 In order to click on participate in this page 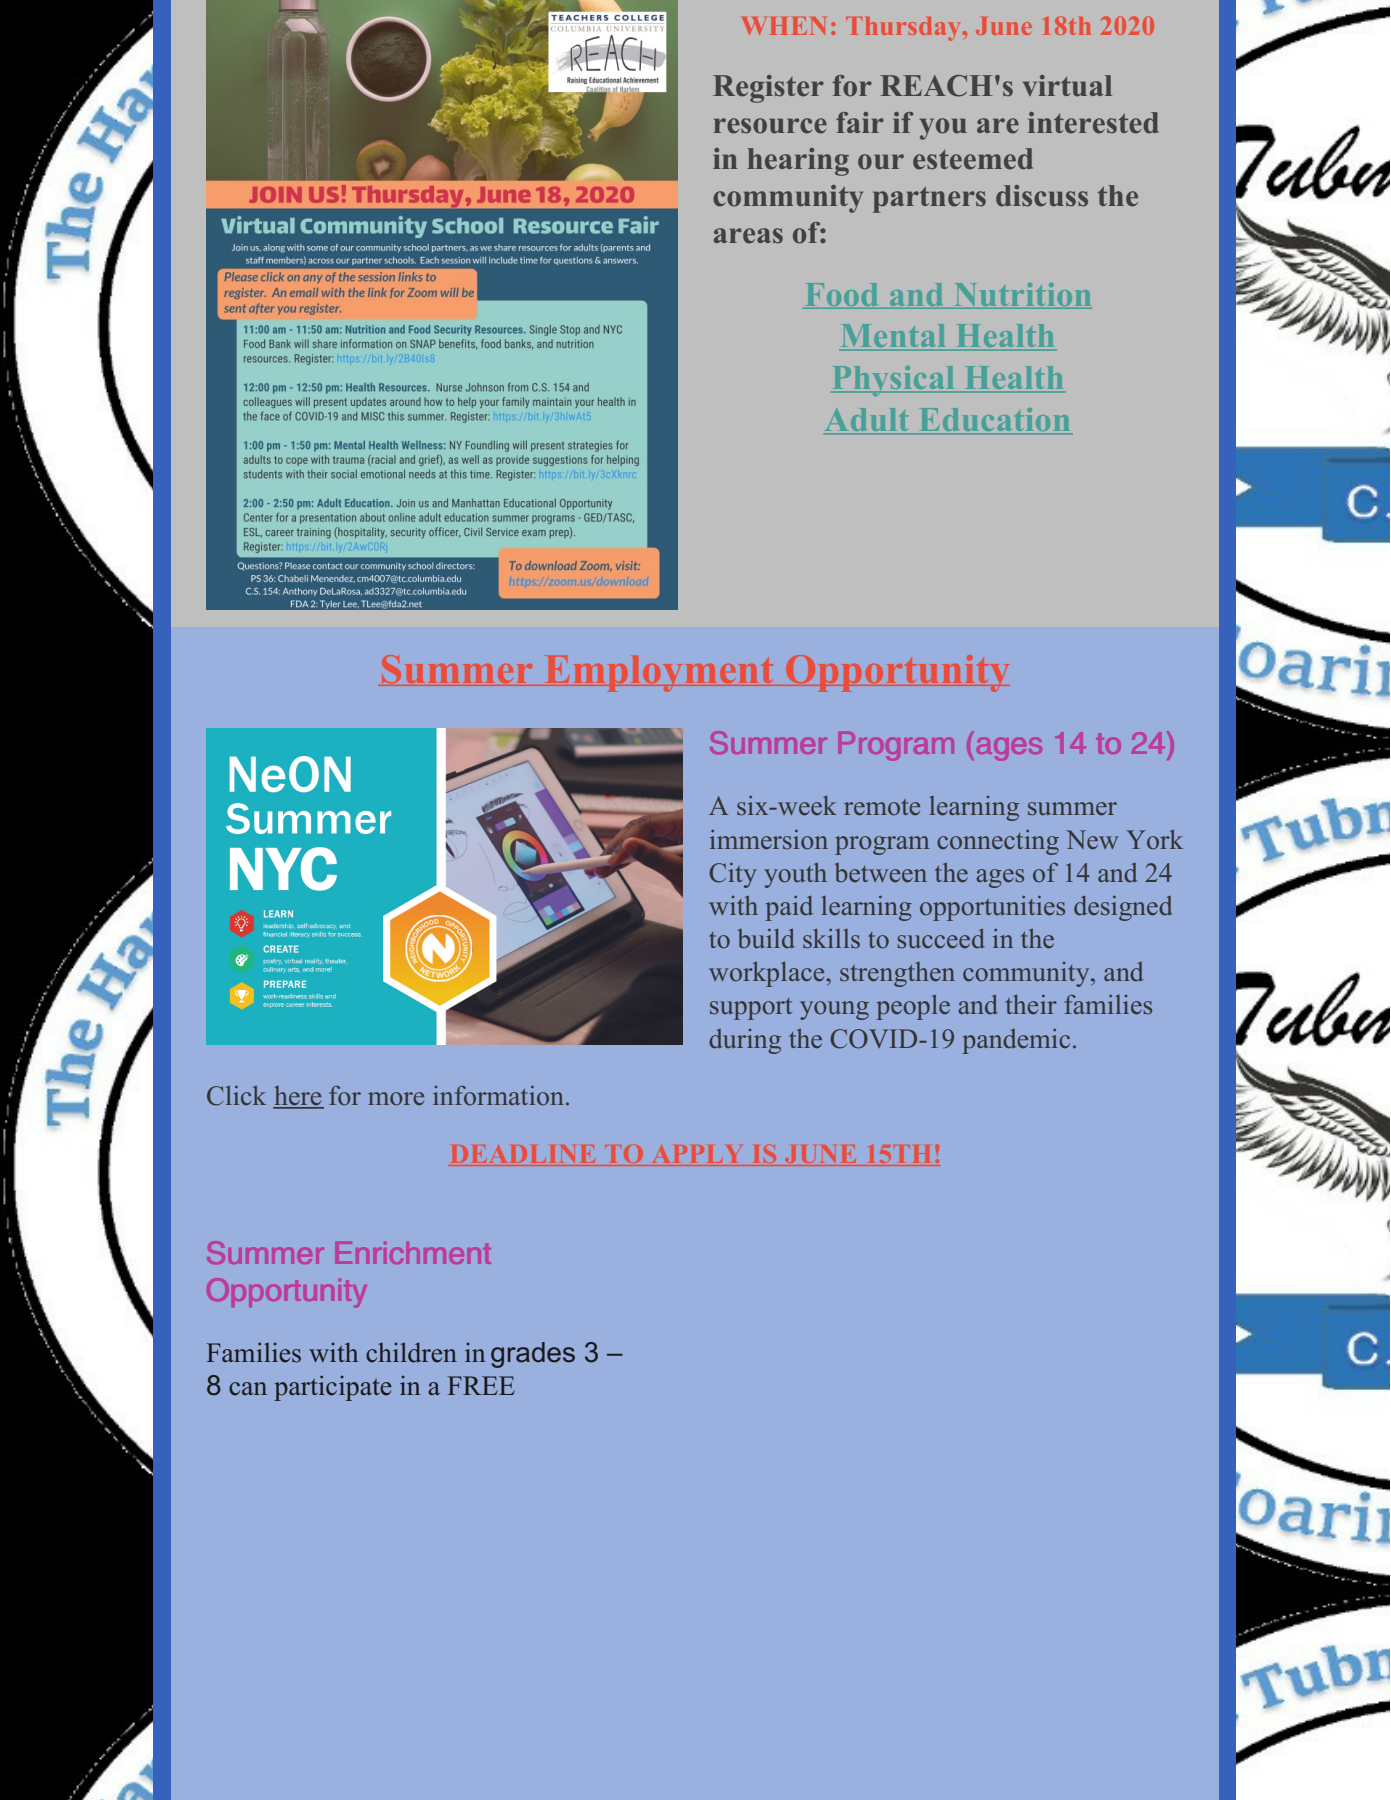, I will do `click(333, 1388)`.
